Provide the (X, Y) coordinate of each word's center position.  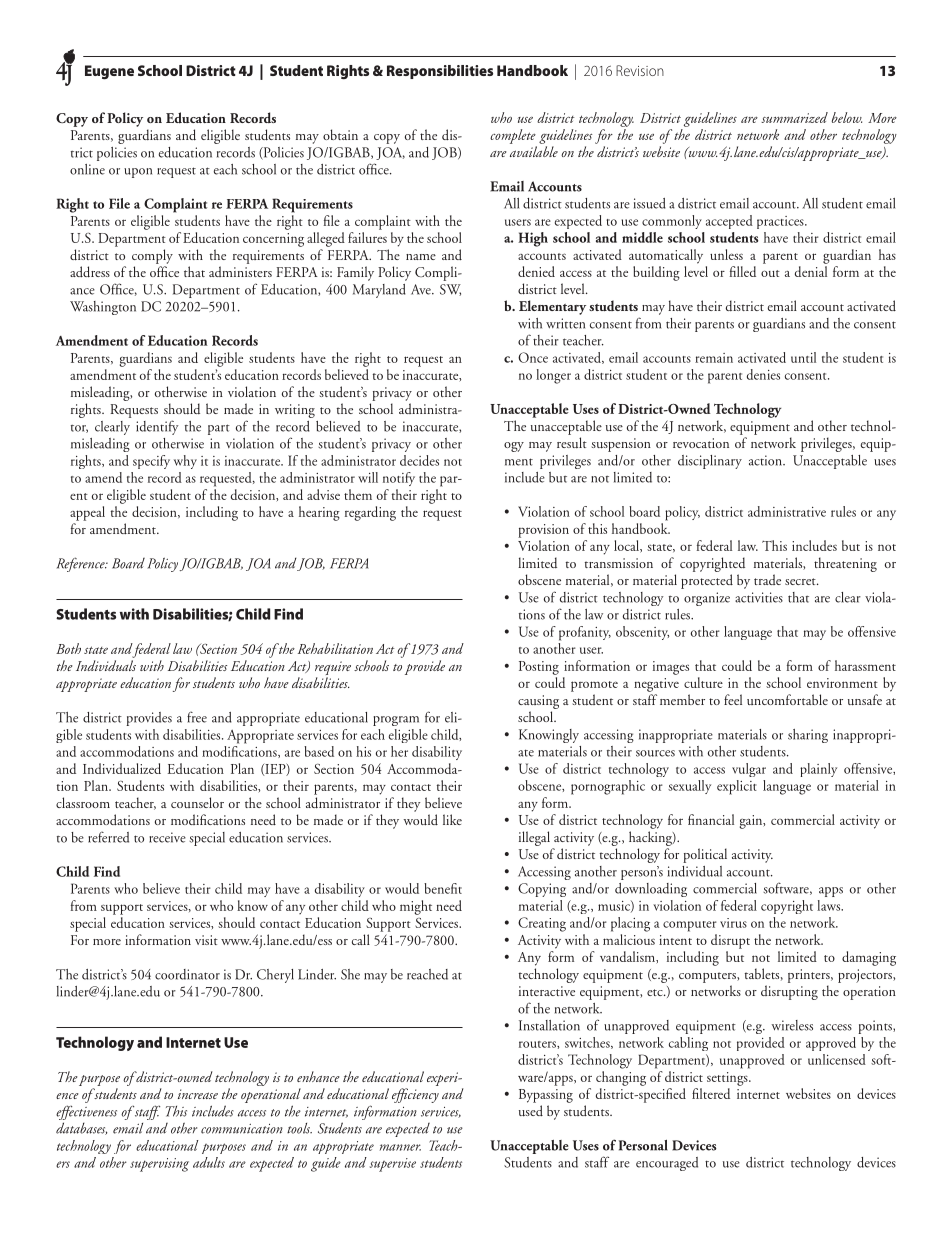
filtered (711, 1093)
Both (68, 648)
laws (830, 905)
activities (759, 597)
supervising (159, 1165)
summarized (794, 117)
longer (553, 376)
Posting (539, 668)
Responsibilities (440, 72)
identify (157, 427)
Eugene (109, 72)
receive (167, 837)
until (803, 357)
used (531, 1111)
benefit (443, 888)
